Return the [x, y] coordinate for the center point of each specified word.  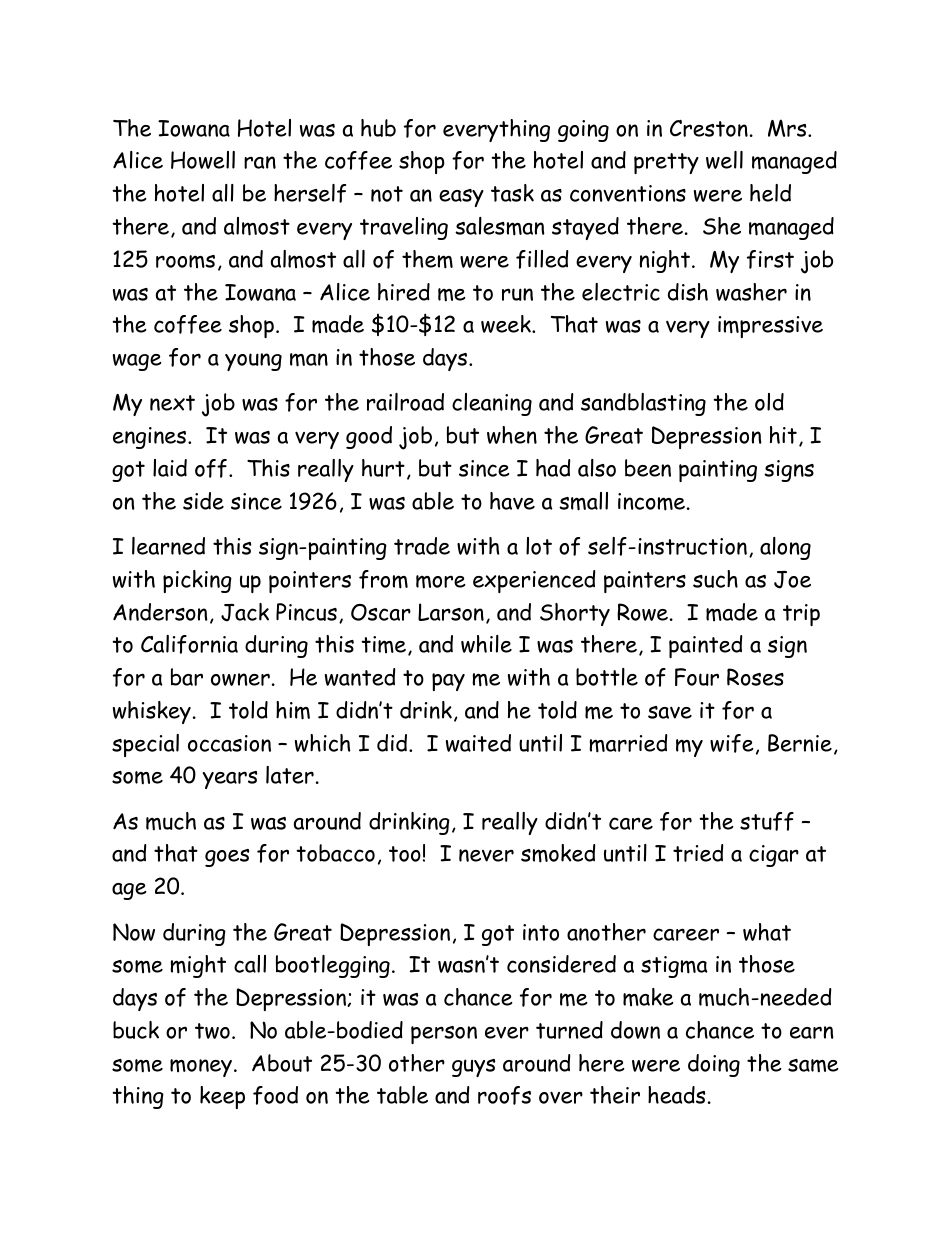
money [202, 1068]
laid [170, 468]
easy [461, 198]
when [512, 435]
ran [260, 162]
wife [732, 743]
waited [478, 743]
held [770, 193]
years [230, 780]
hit [783, 435]
